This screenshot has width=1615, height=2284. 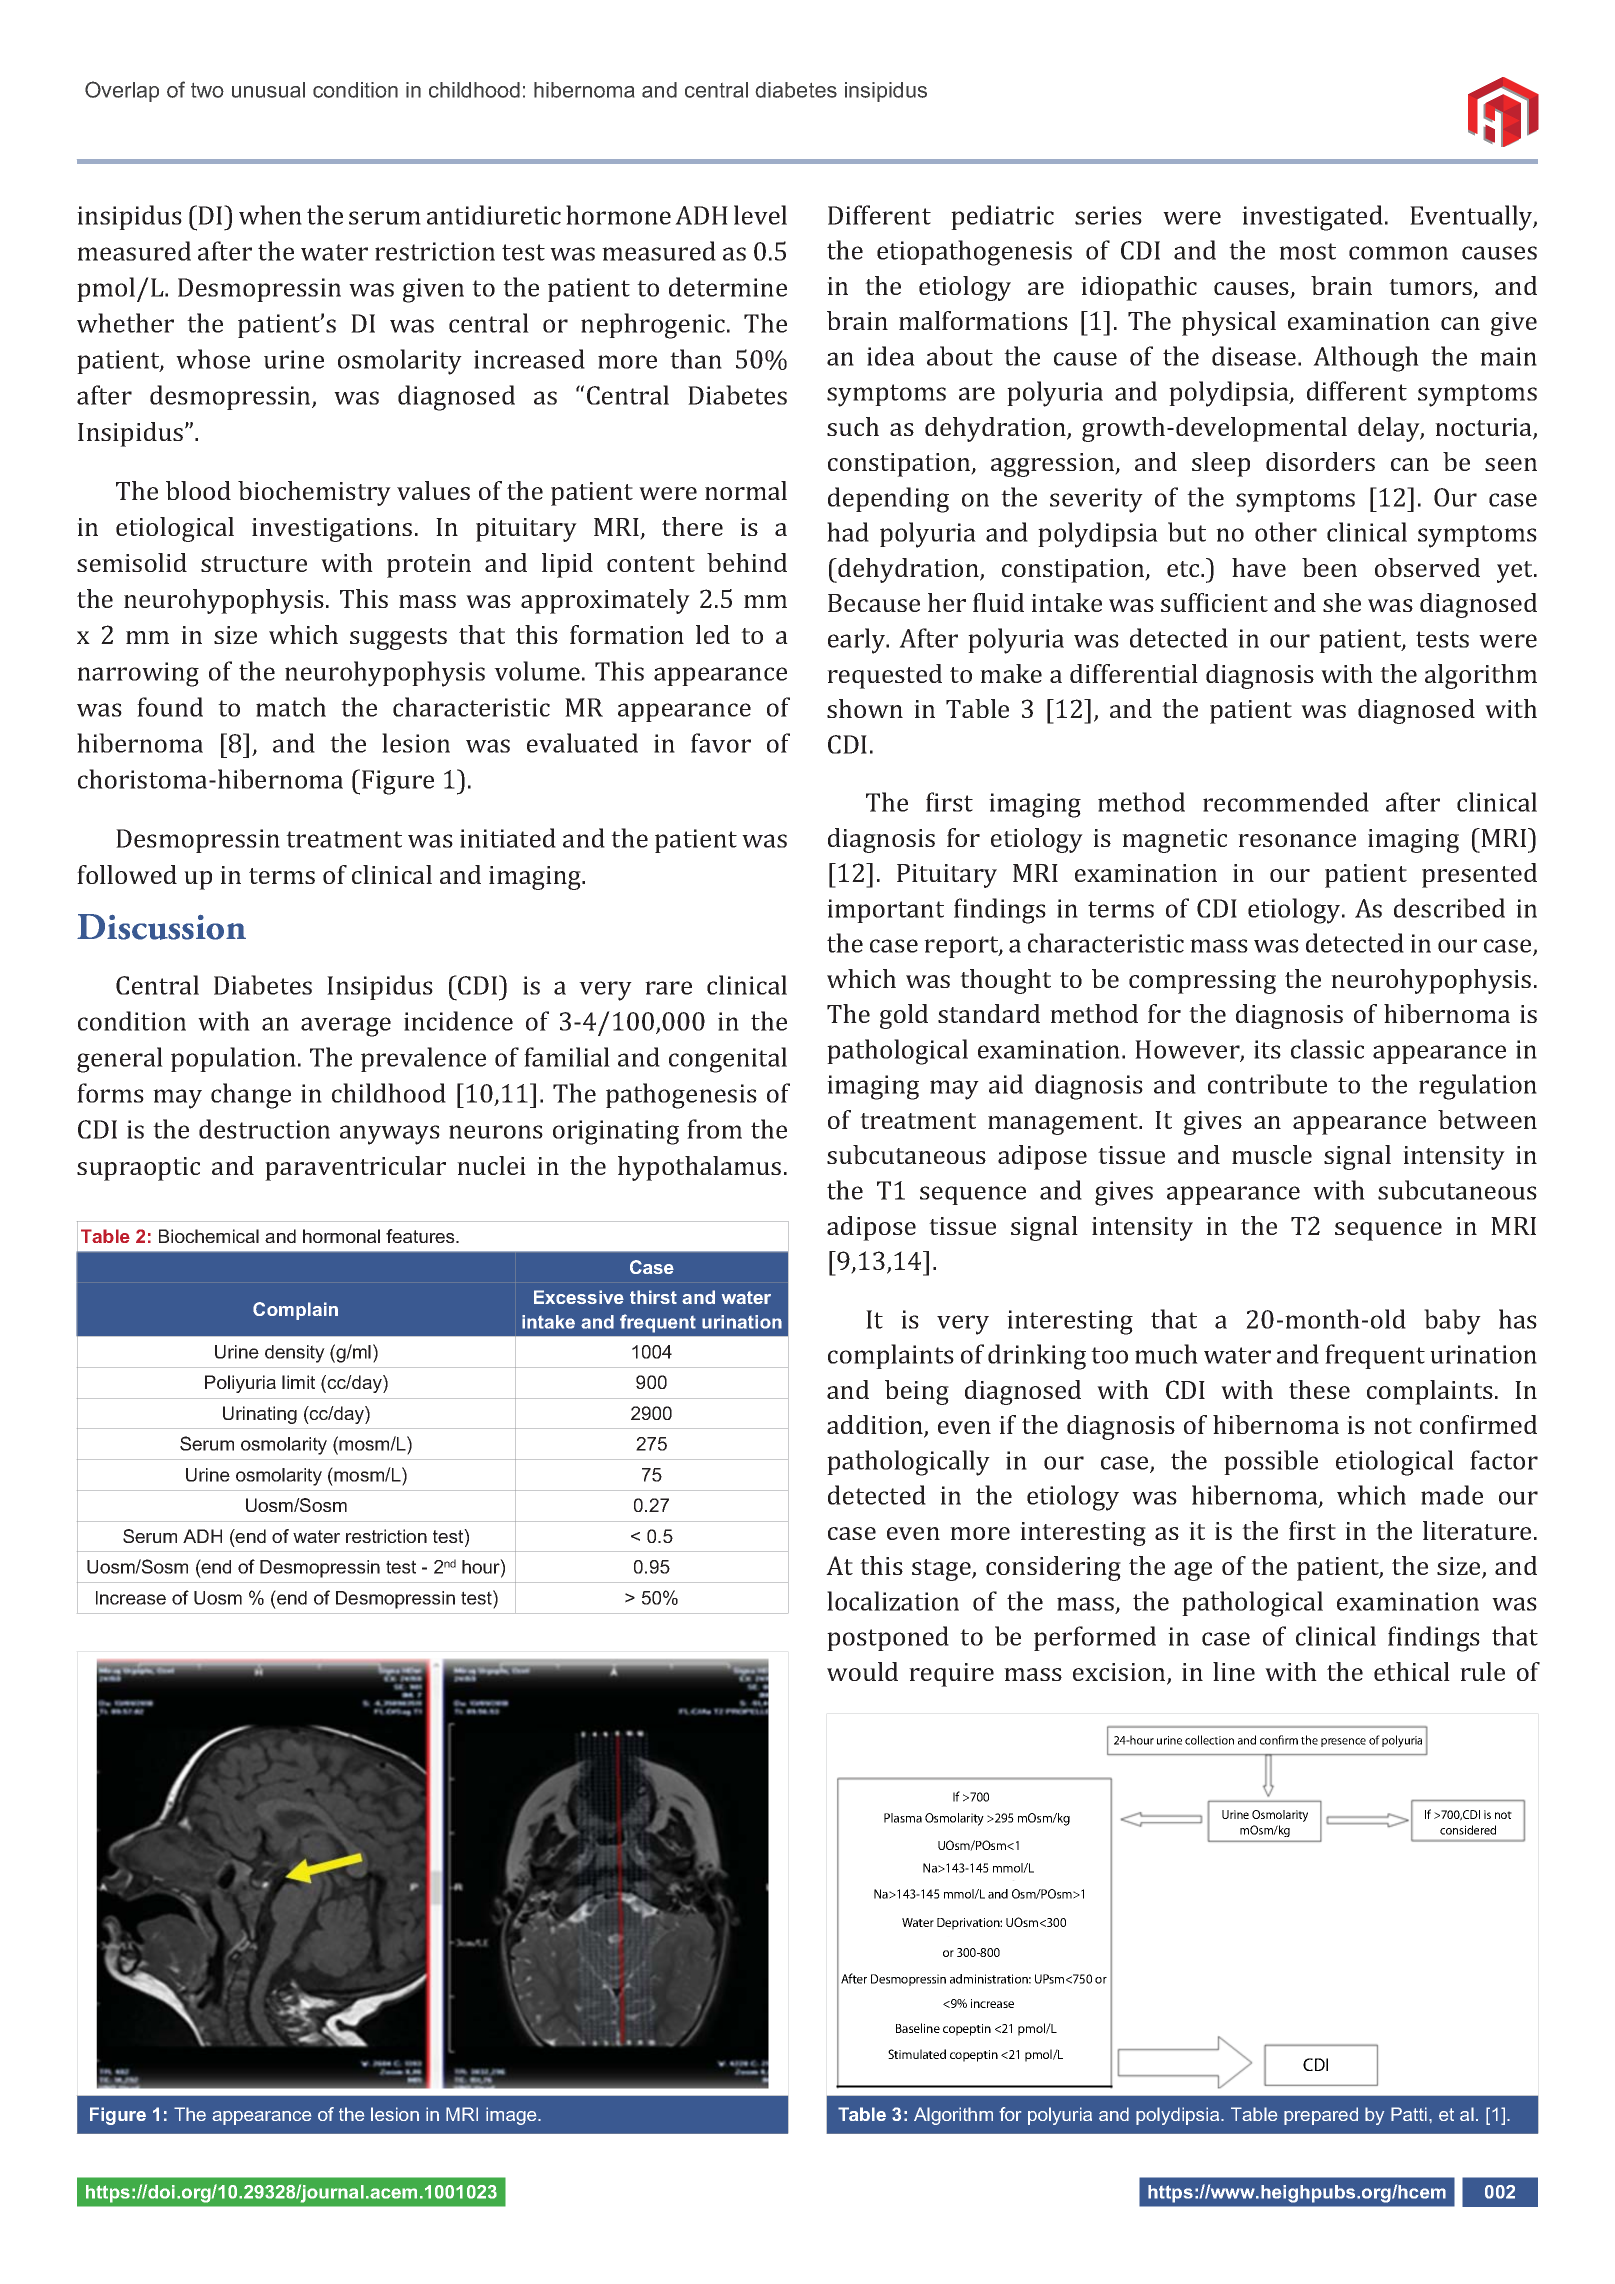 I want to click on level, so click(x=760, y=215).
